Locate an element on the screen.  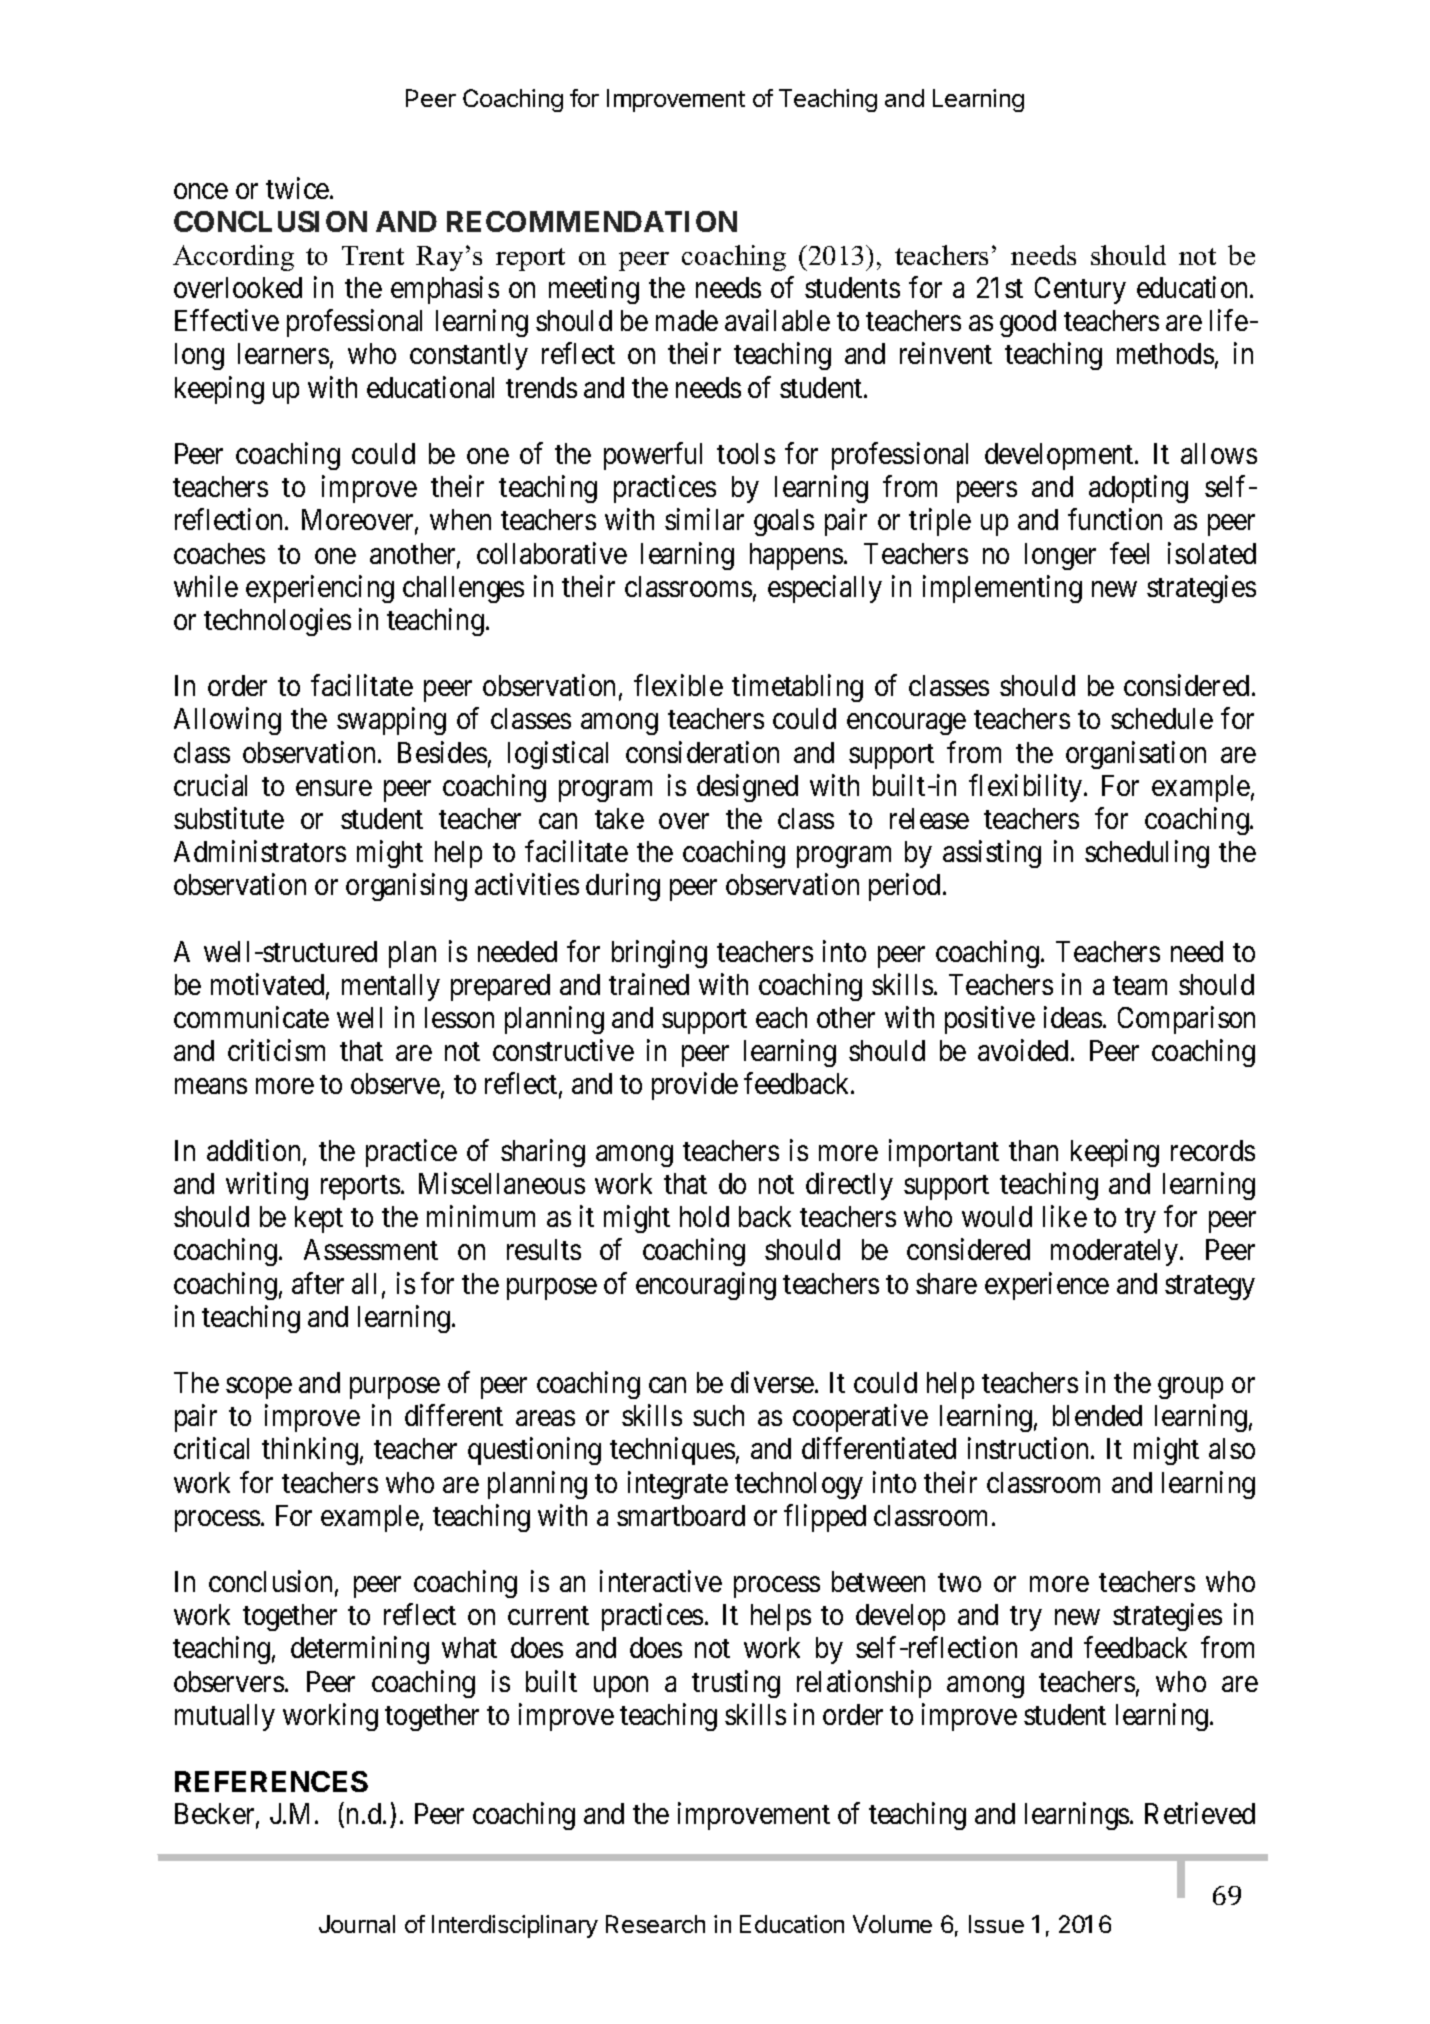
Research is located at coordinates (655, 1924).
